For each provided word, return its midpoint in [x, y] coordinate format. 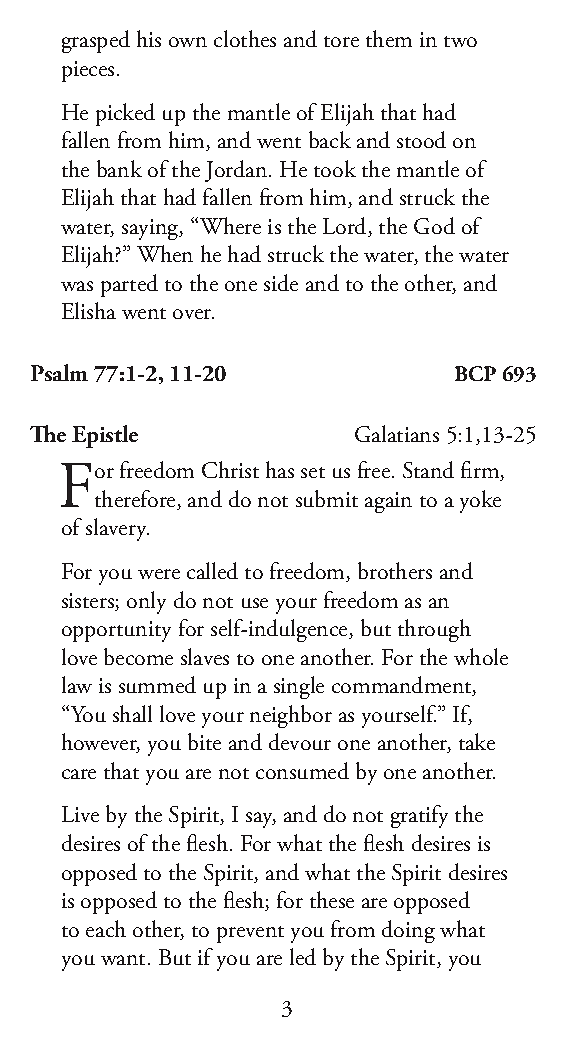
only [146, 602]
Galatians [397, 433]
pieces [88, 71]
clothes [245, 38]
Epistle [105, 436]
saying [151, 229]
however [101, 743]
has [280, 469]
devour [300, 741]
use [255, 603]
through [434, 630]
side [281, 282]
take [477, 741]
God [434, 225]
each [106, 928]
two [460, 41]
